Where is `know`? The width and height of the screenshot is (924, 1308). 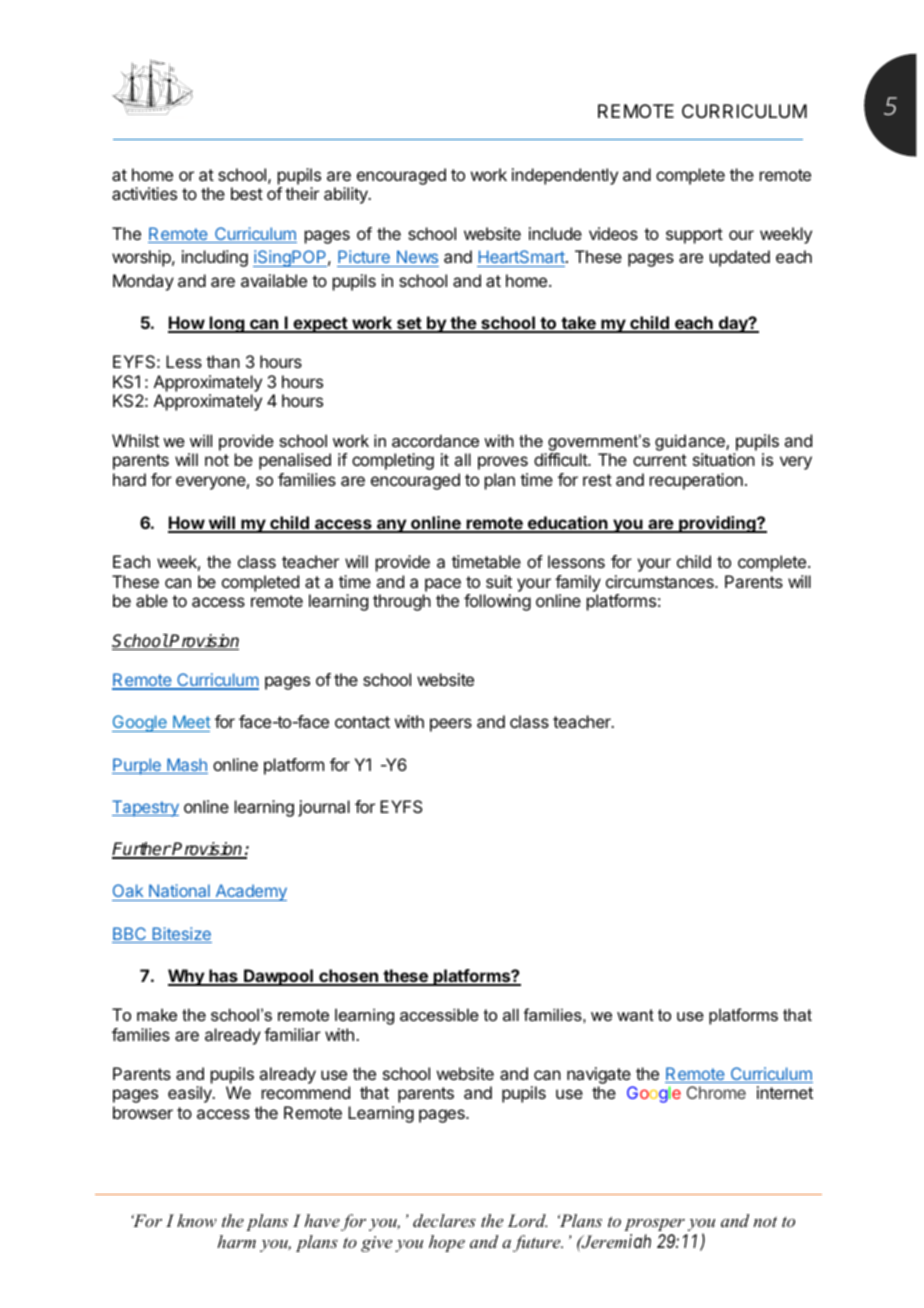
know is located at coordinates (197, 1220).
